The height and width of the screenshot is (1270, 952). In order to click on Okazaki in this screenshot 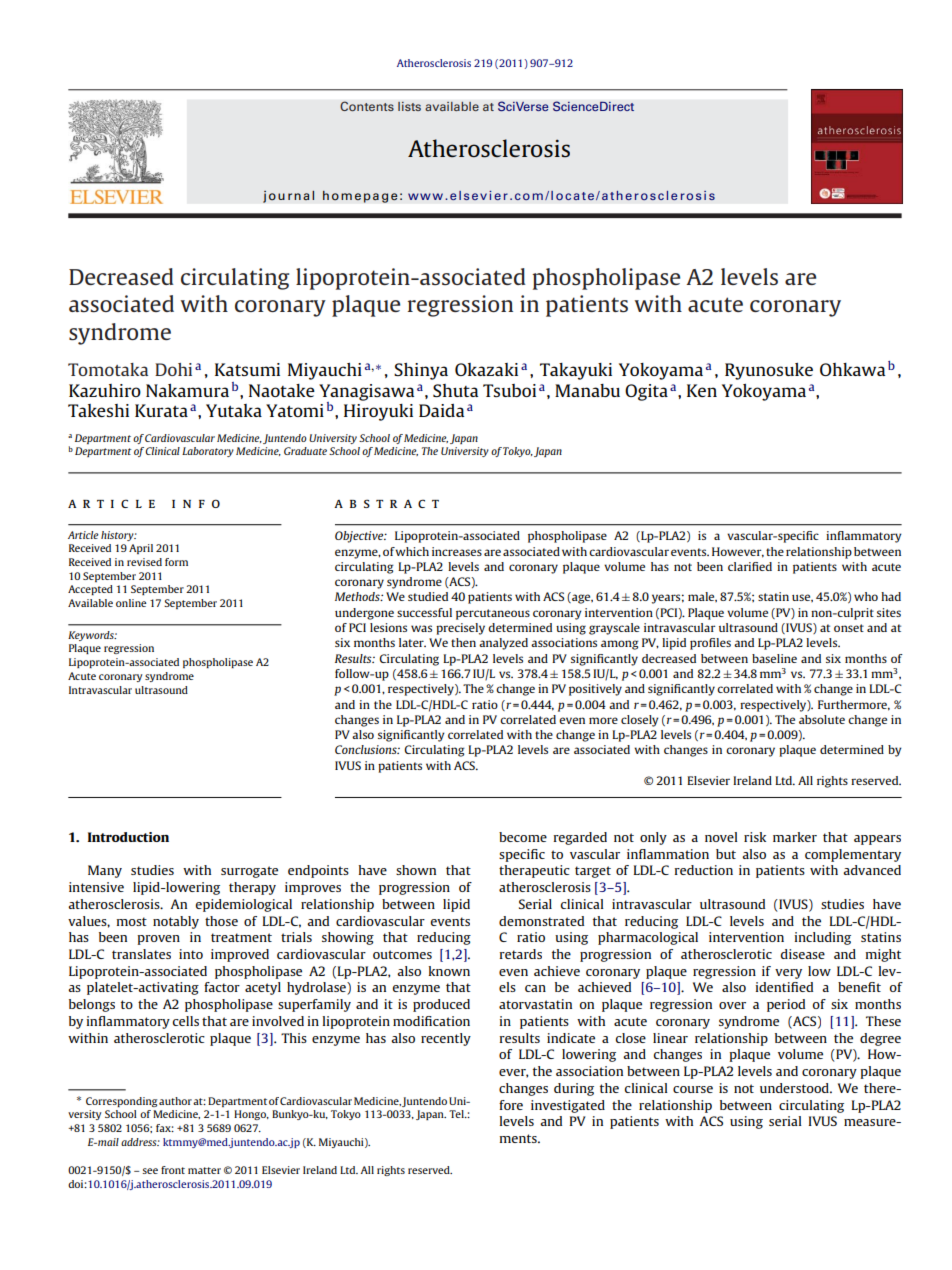, I will do `click(486, 369)`.
